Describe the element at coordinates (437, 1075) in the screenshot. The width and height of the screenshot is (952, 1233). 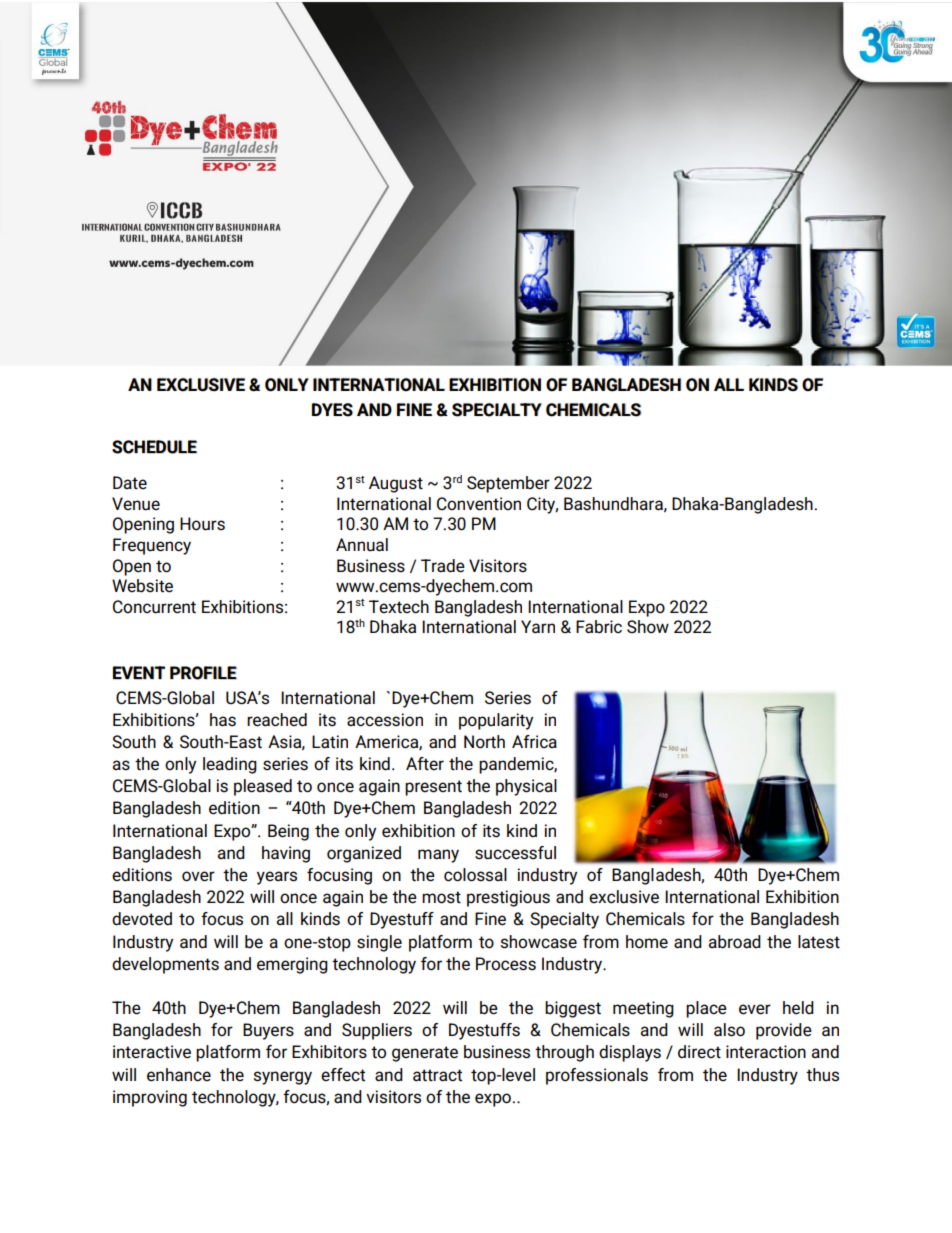
I see `attract` at that location.
